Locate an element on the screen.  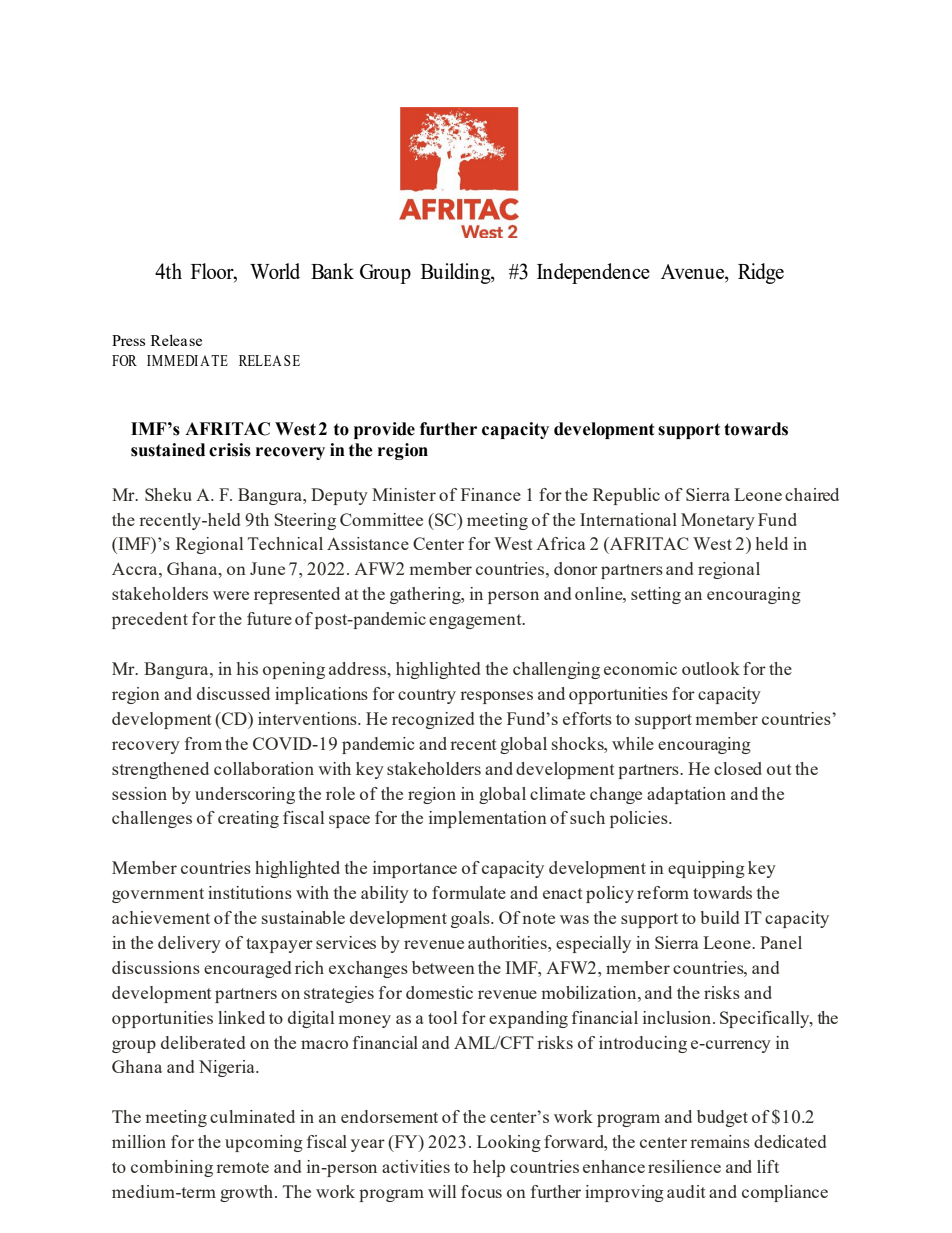
from is located at coordinates (203, 743).
